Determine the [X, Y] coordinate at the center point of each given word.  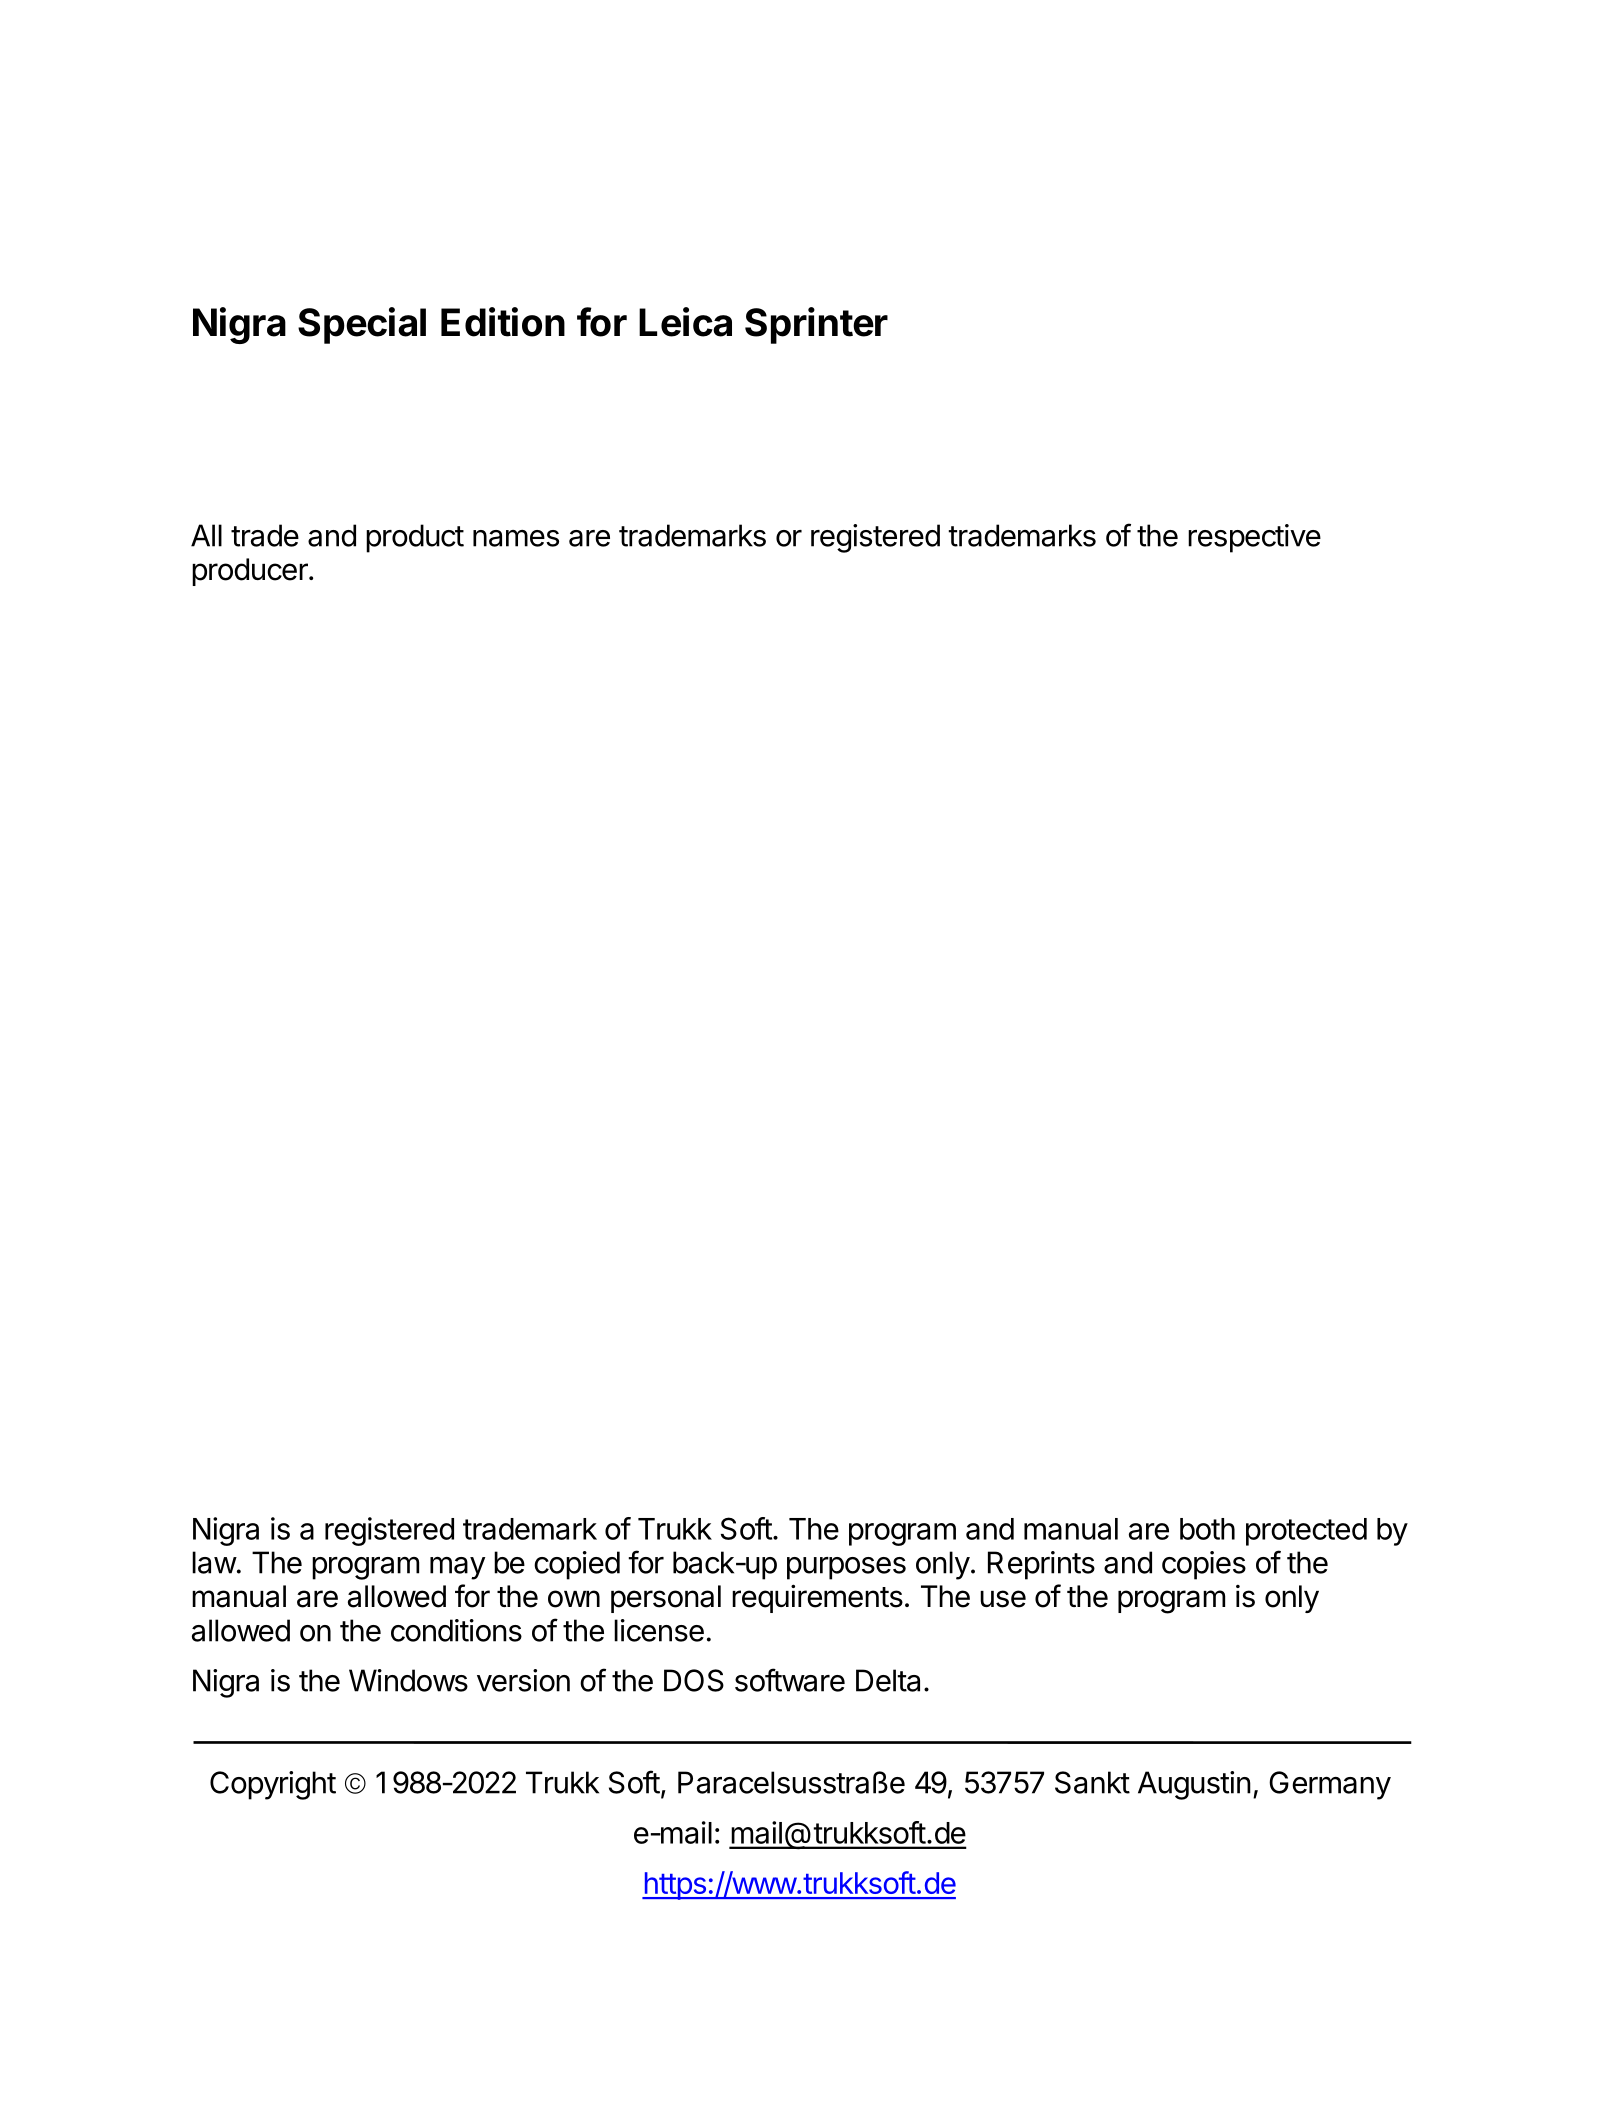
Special [362, 325]
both [1207, 1529]
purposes [846, 1568]
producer [251, 572]
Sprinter [816, 325]
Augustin [1194, 1785]
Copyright [273, 1785]
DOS [694, 1680]
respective [1254, 538]
